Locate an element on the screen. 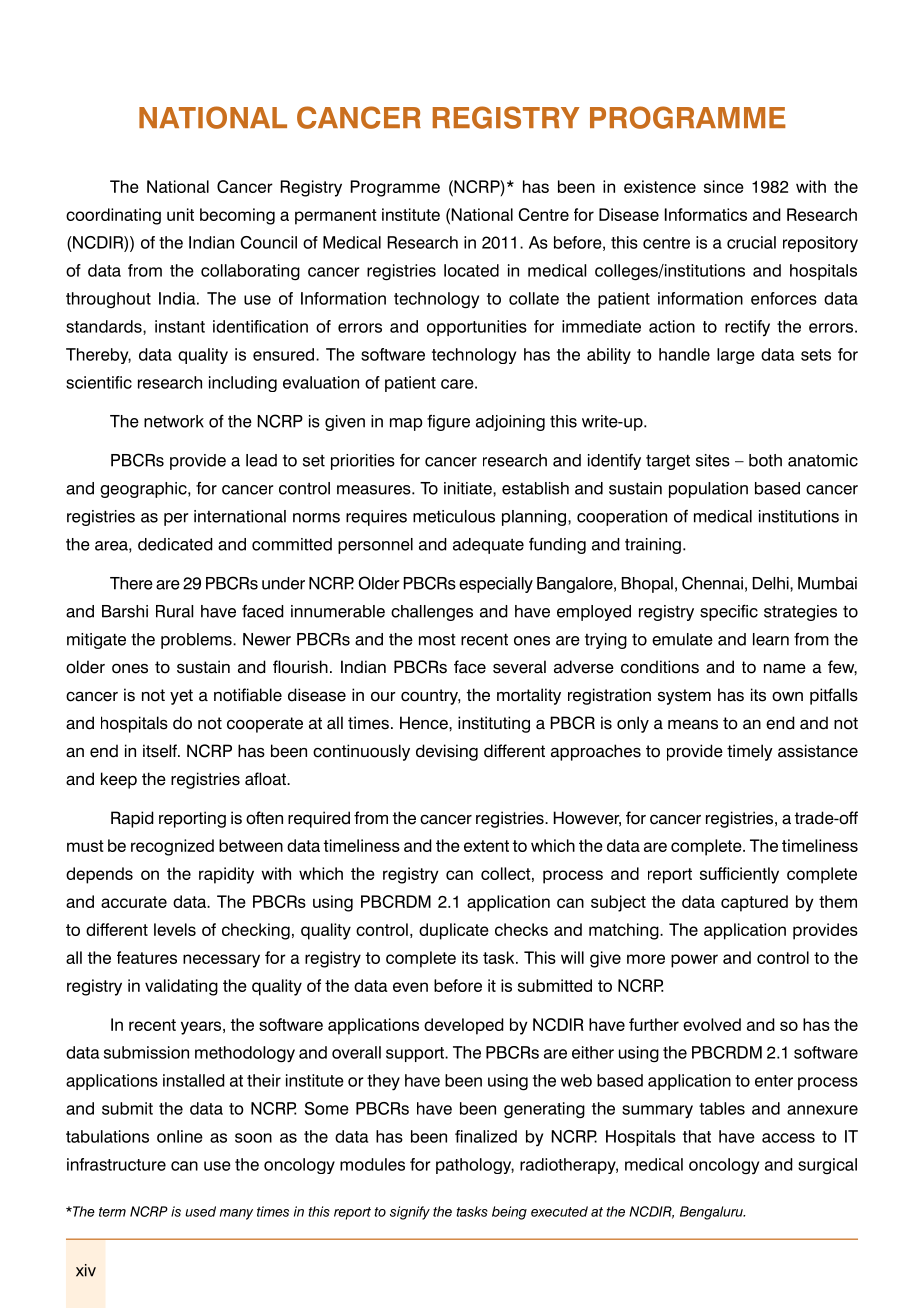 The width and height of the screenshot is (924, 1308). power is located at coordinates (694, 961).
